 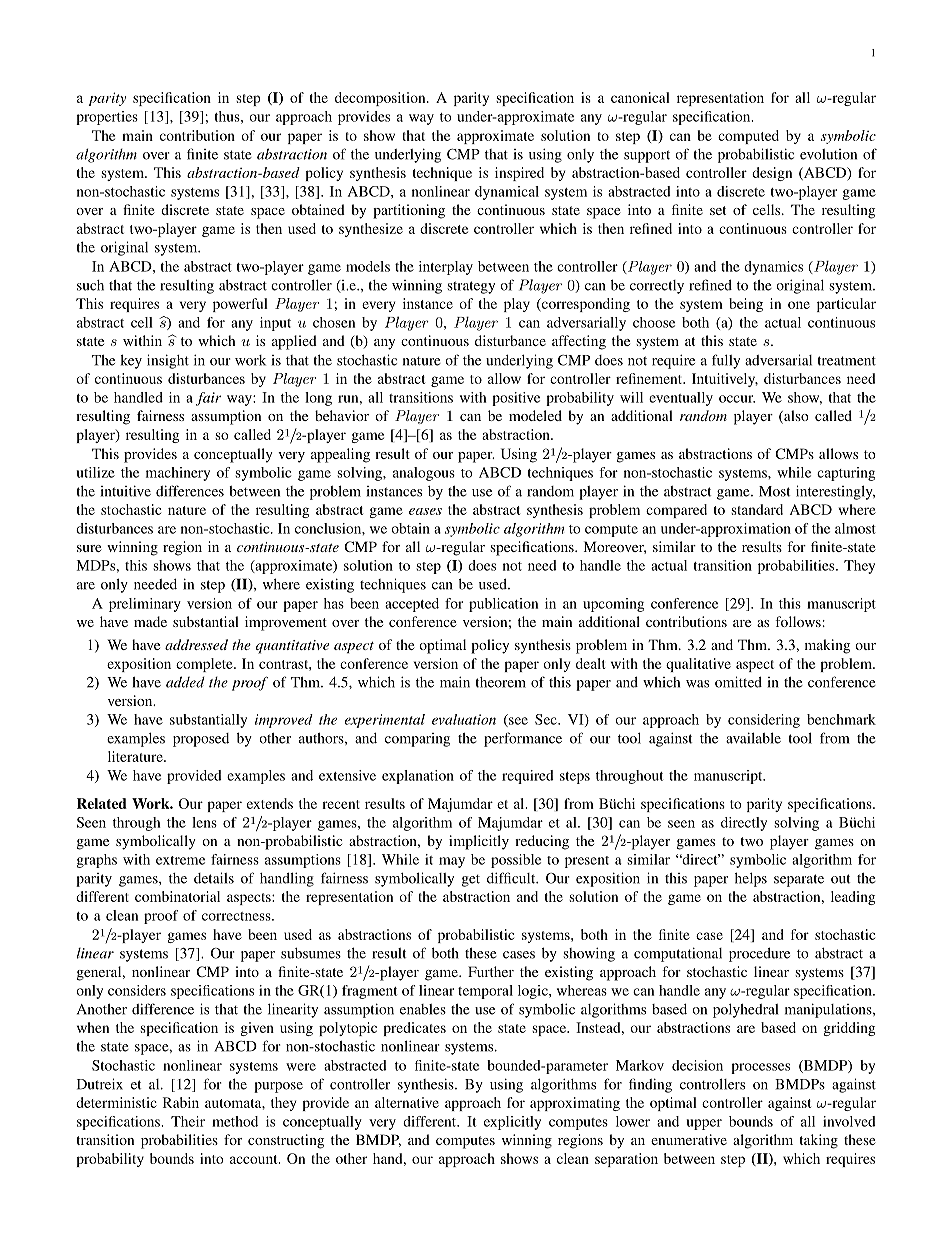 I want to click on Their, so click(x=188, y=1121).
